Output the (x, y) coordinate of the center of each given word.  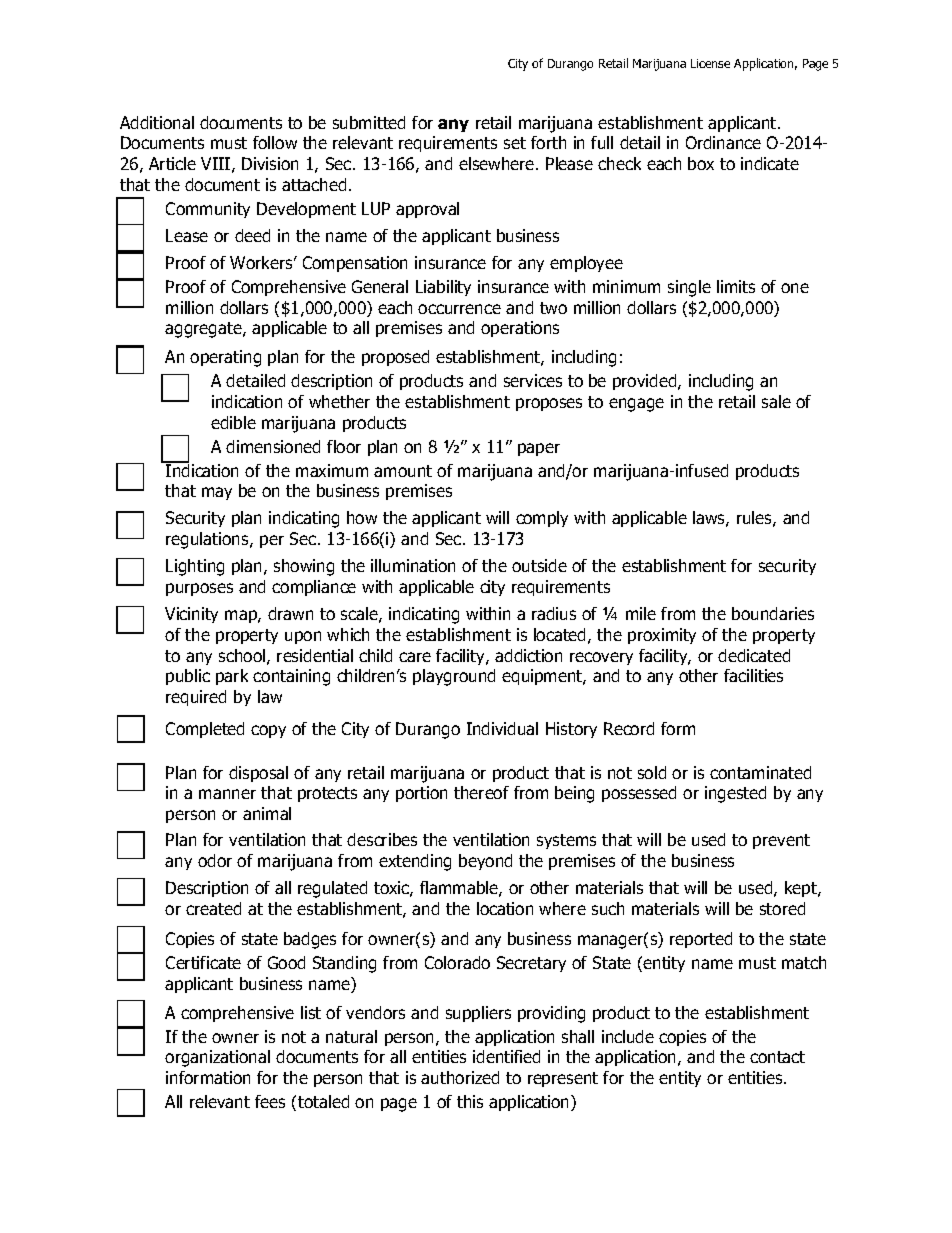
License (710, 63)
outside (539, 565)
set (515, 143)
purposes (199, 589)
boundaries (773, 613)
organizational (217, 1058)
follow (275, 142)
